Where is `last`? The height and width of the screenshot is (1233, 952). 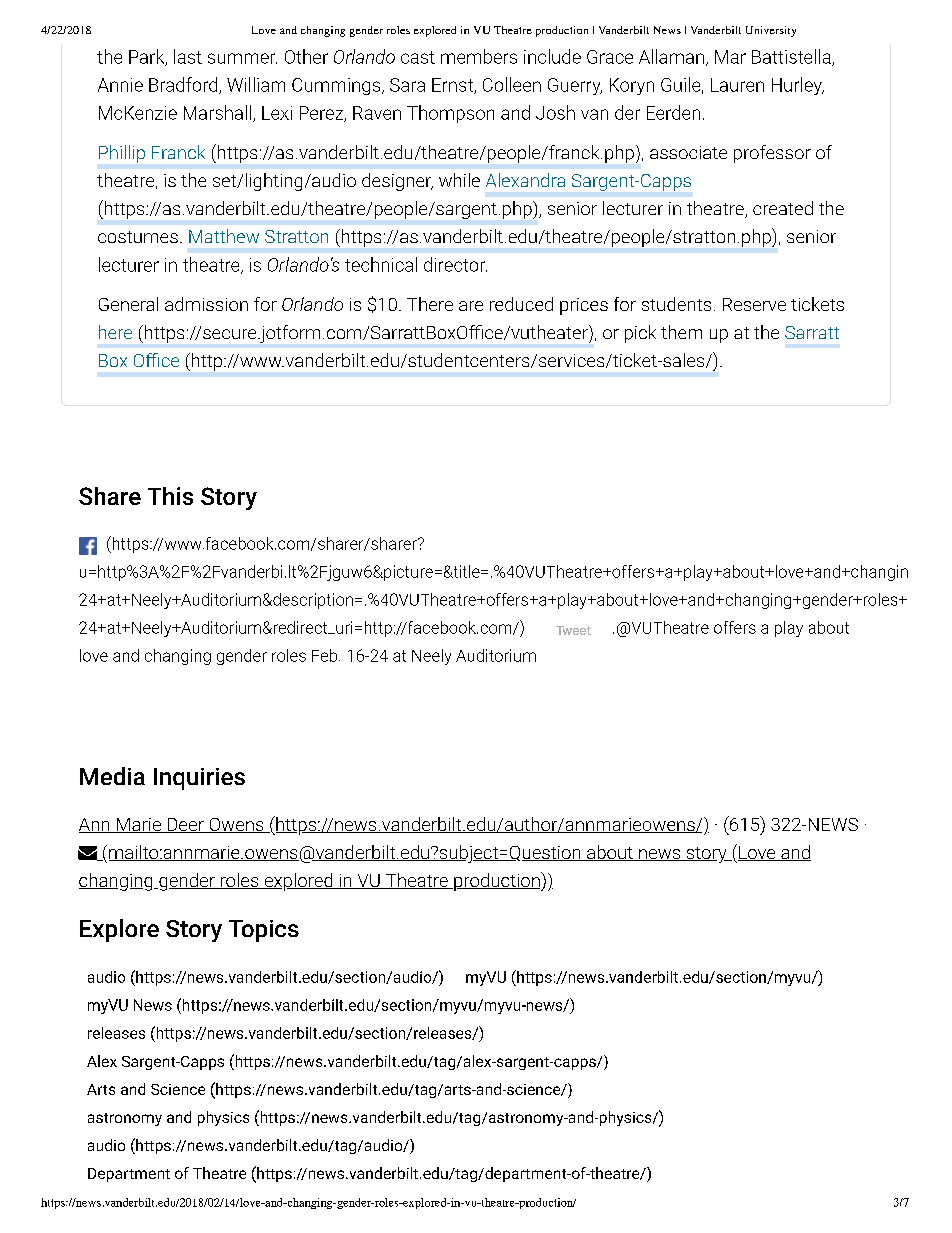
last is located at coordinates (188, 56).
